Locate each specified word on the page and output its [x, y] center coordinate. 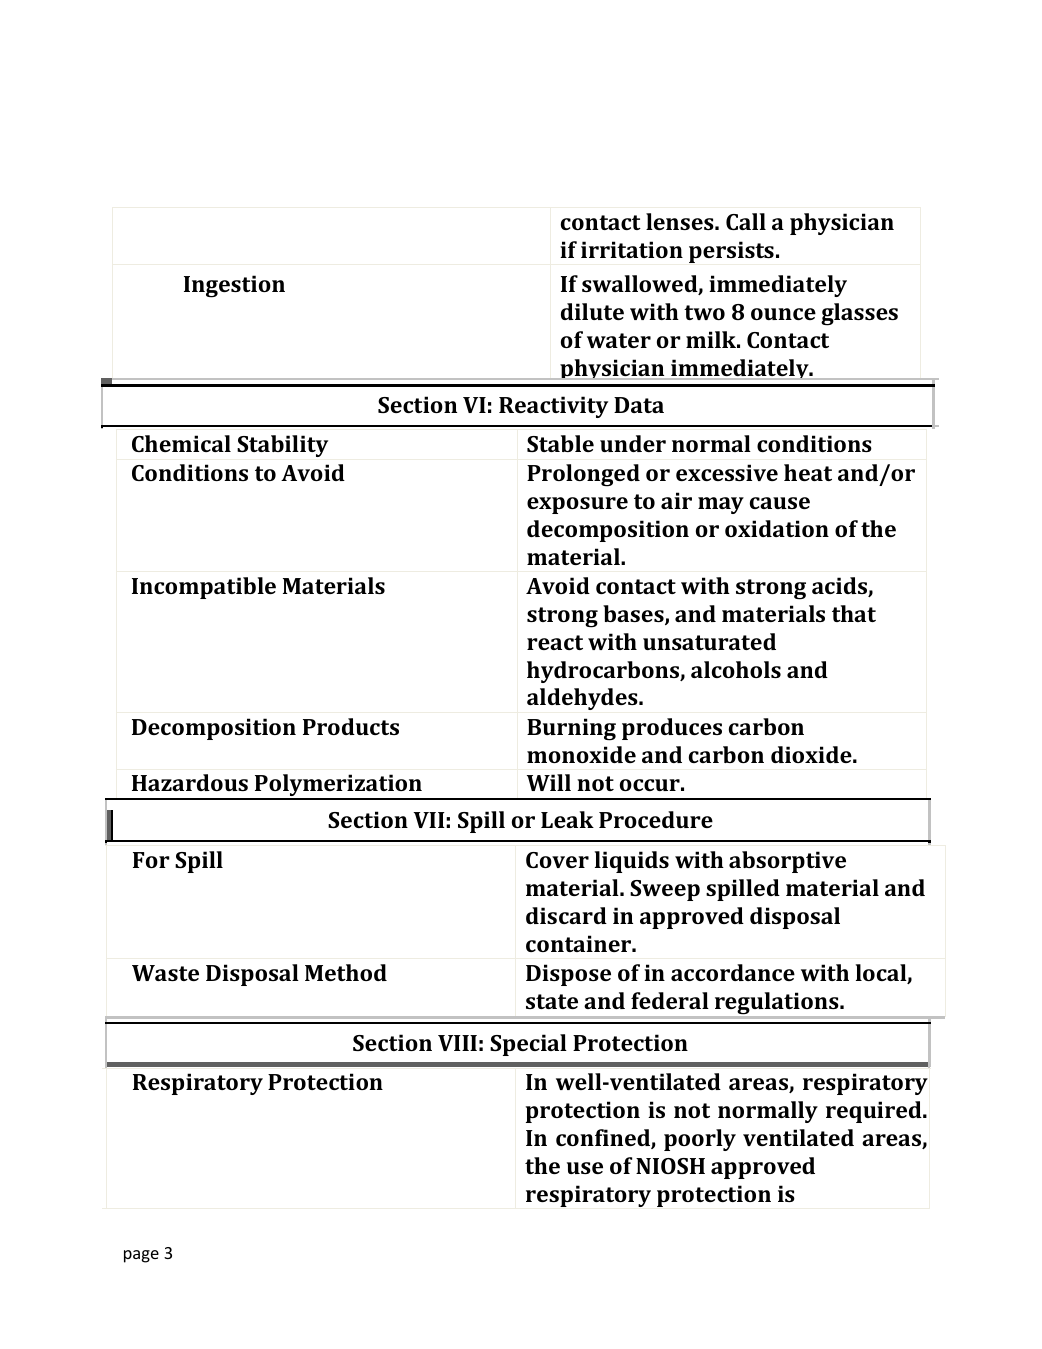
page [141, 1256]
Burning [571, 729]
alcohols [736, 669]
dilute [592, 311]
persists [731, 252]
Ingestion [234, 286]
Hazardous [190, 782]
